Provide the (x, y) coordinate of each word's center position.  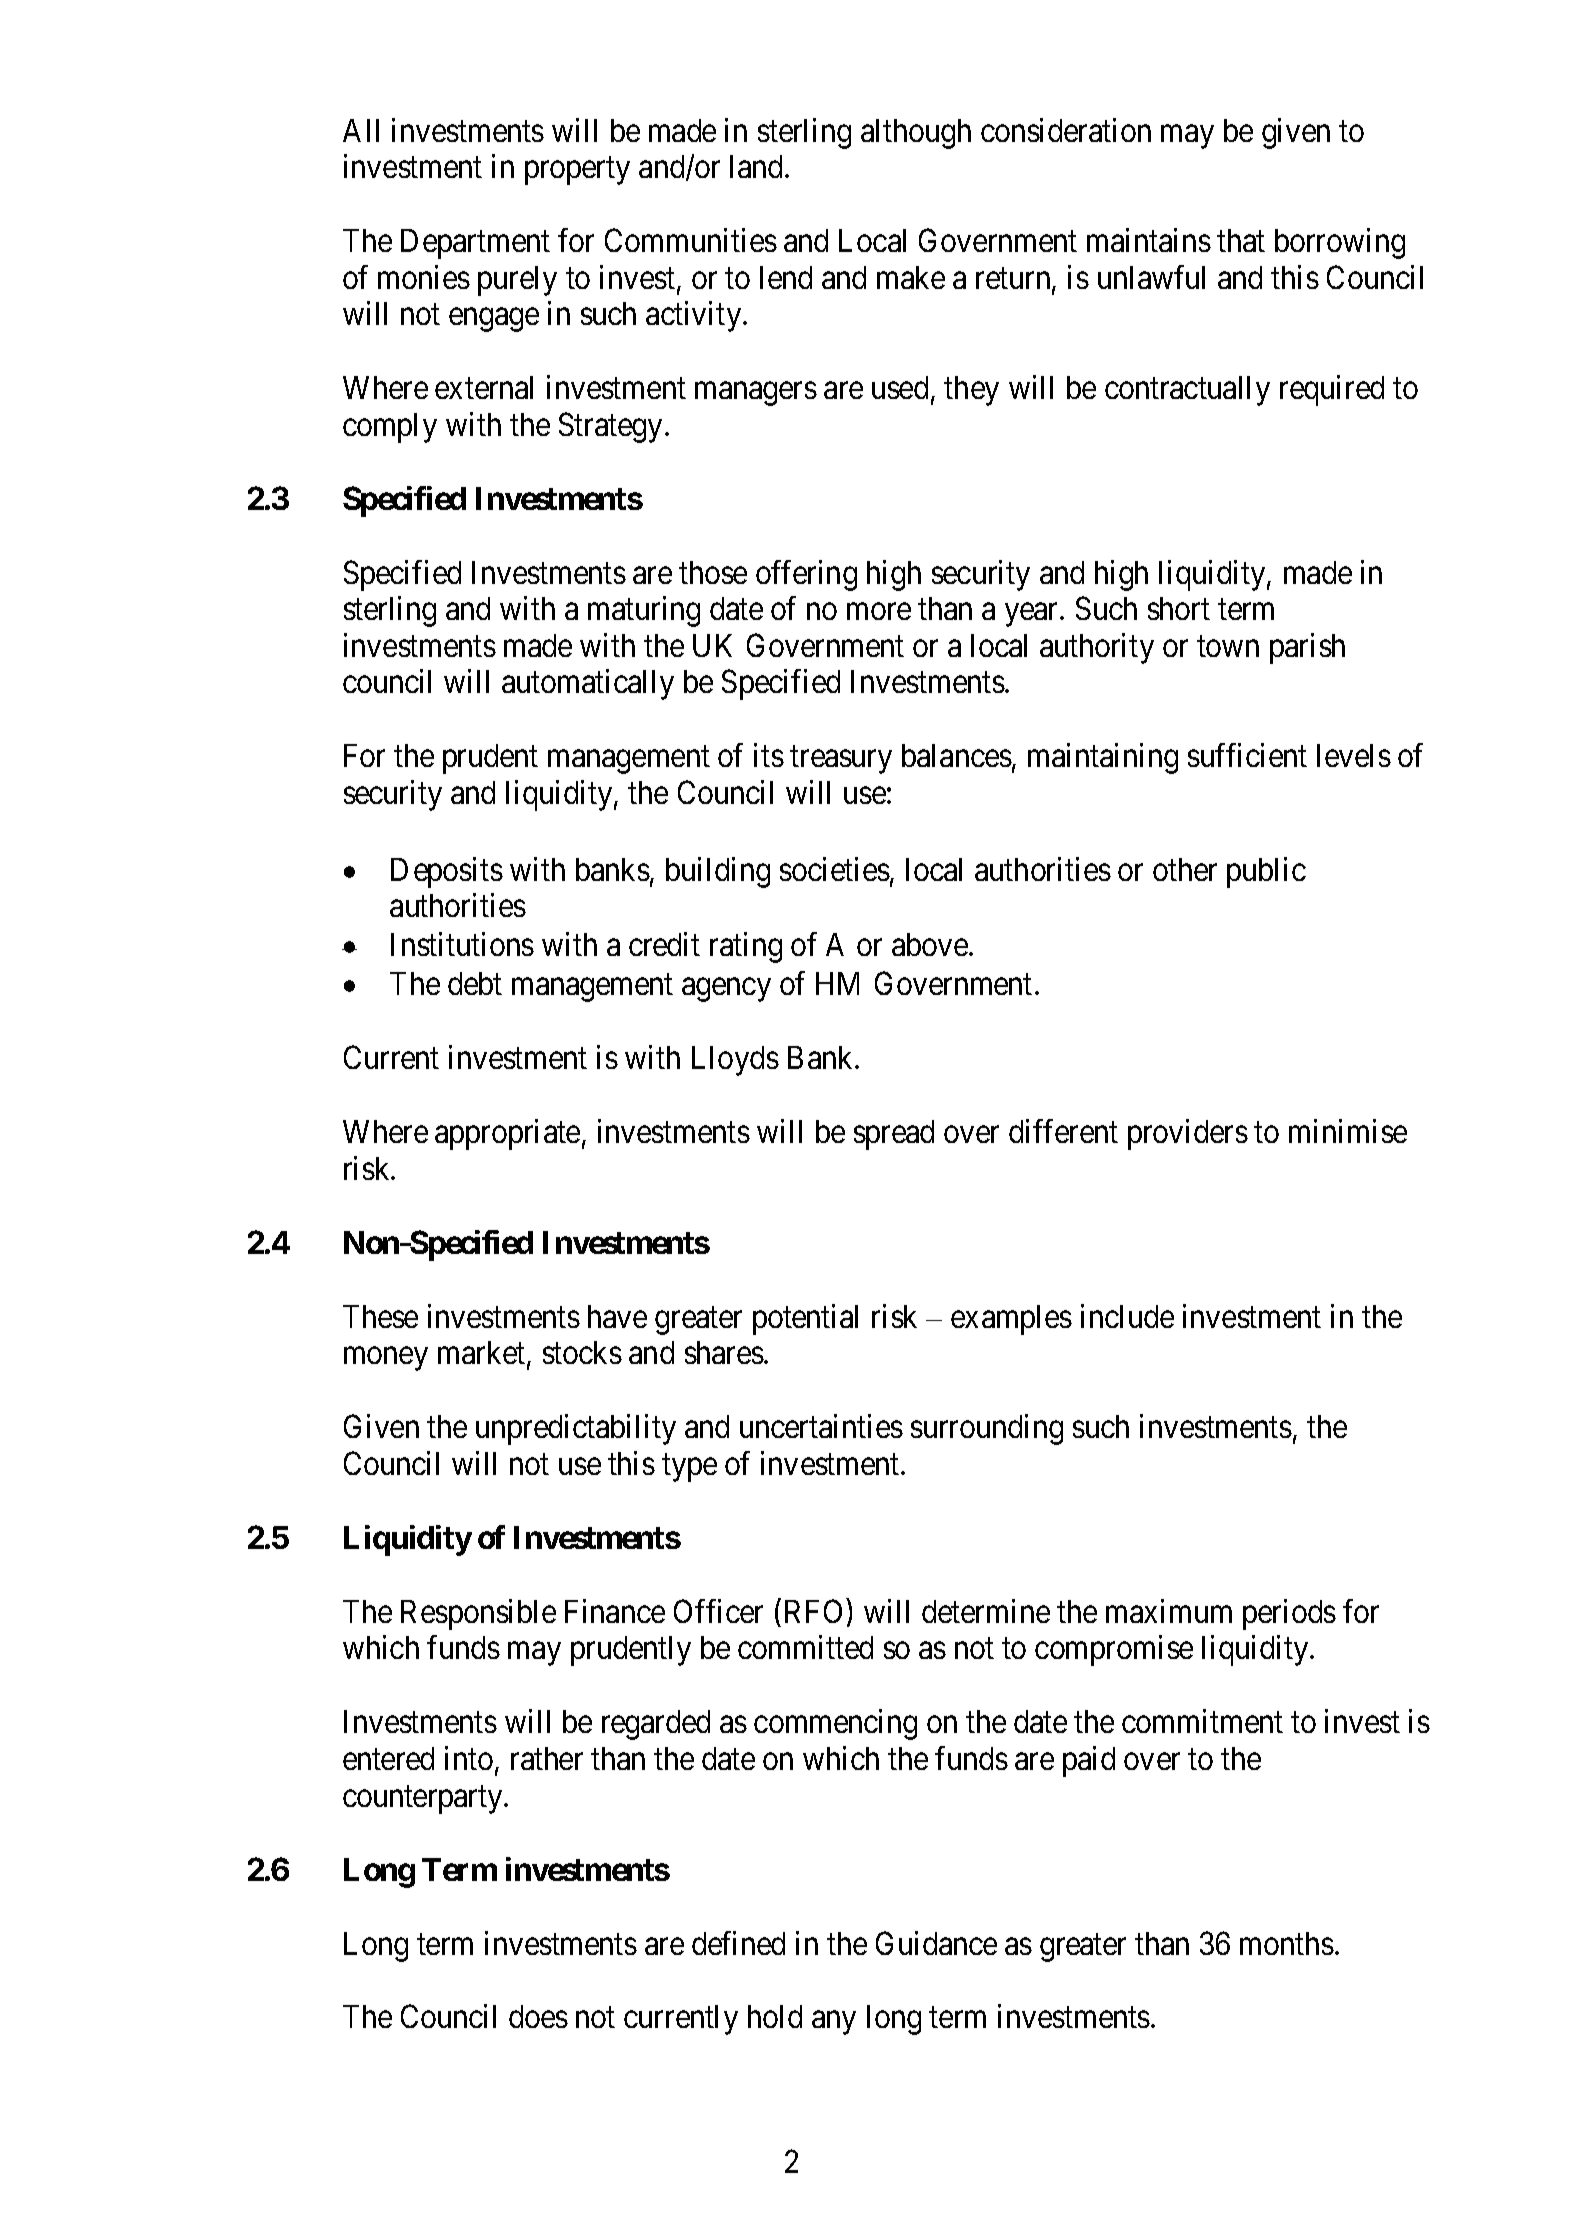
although (916, 134)
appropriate (507, 1134)
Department (475, 244)
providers (1188, 1134)
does (538, 2016)
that (1241, 240)
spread (894, 1135)
